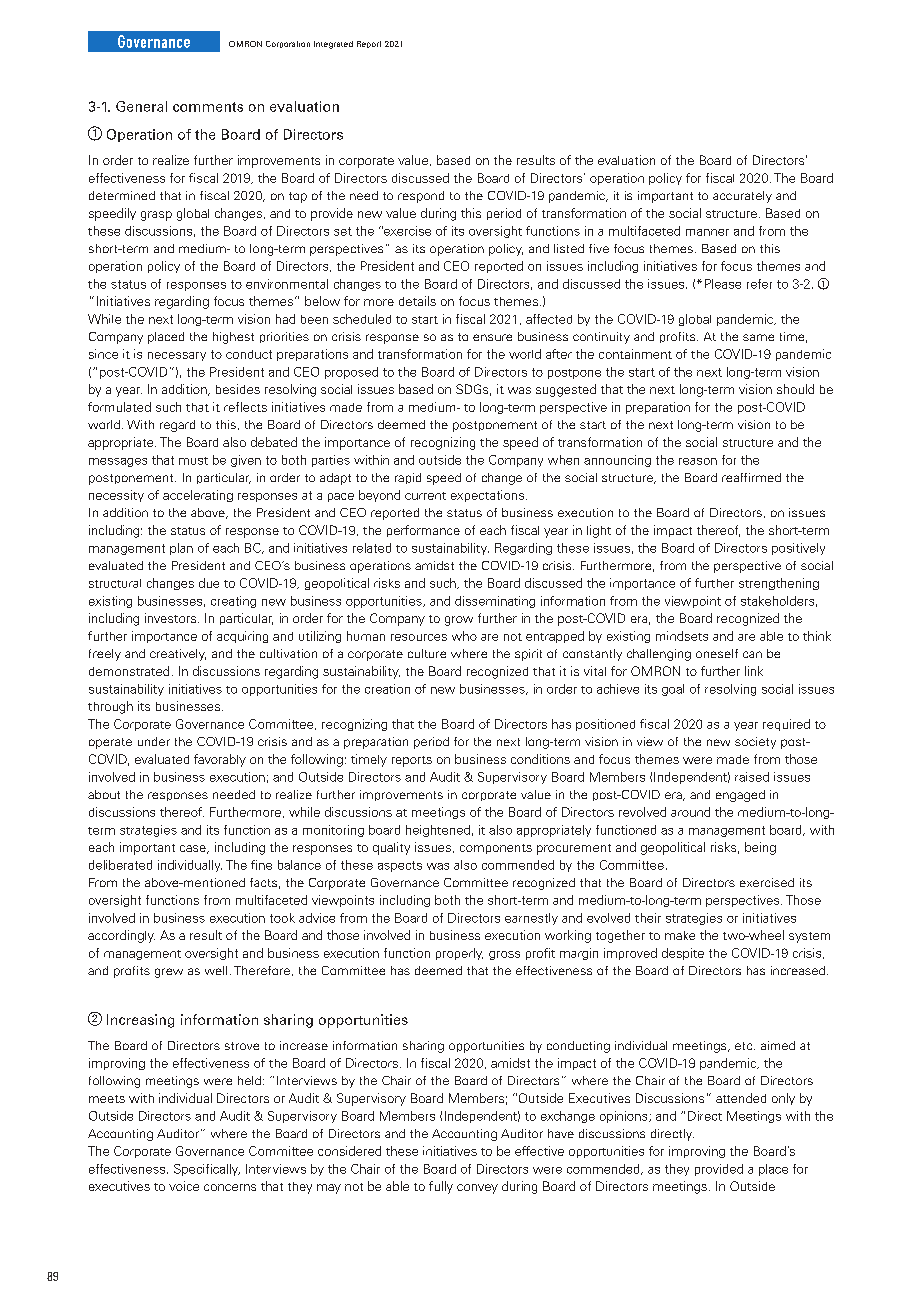 The height and width of the screenshot is (1308, 924). I want to click on oneself, so click(717, 653).
